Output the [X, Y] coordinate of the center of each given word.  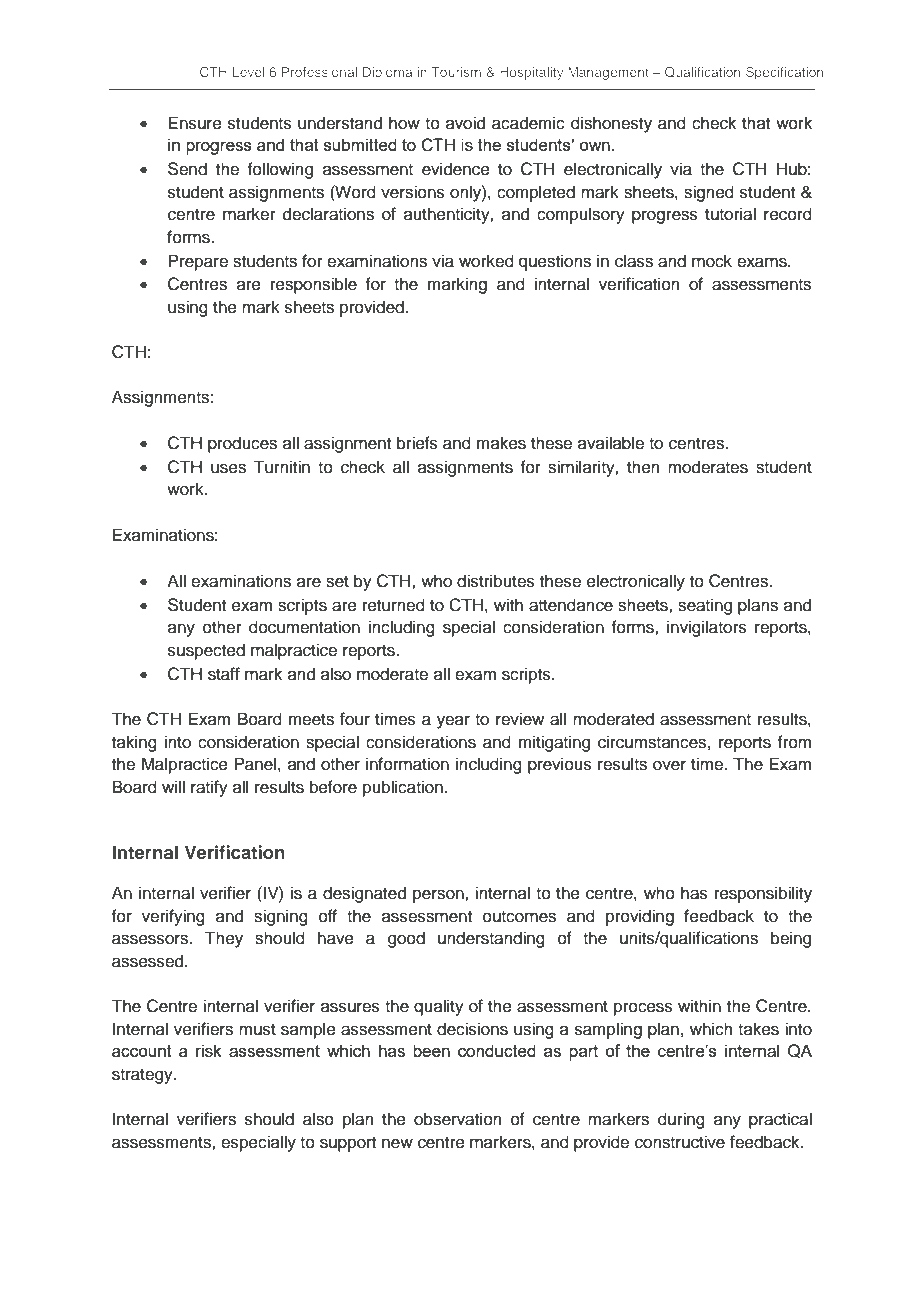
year [453, 722]
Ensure [195, 123]
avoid [465, 123]
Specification [784, 73]
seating [705, 606]
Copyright [180, 1249]
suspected [206, 651]
